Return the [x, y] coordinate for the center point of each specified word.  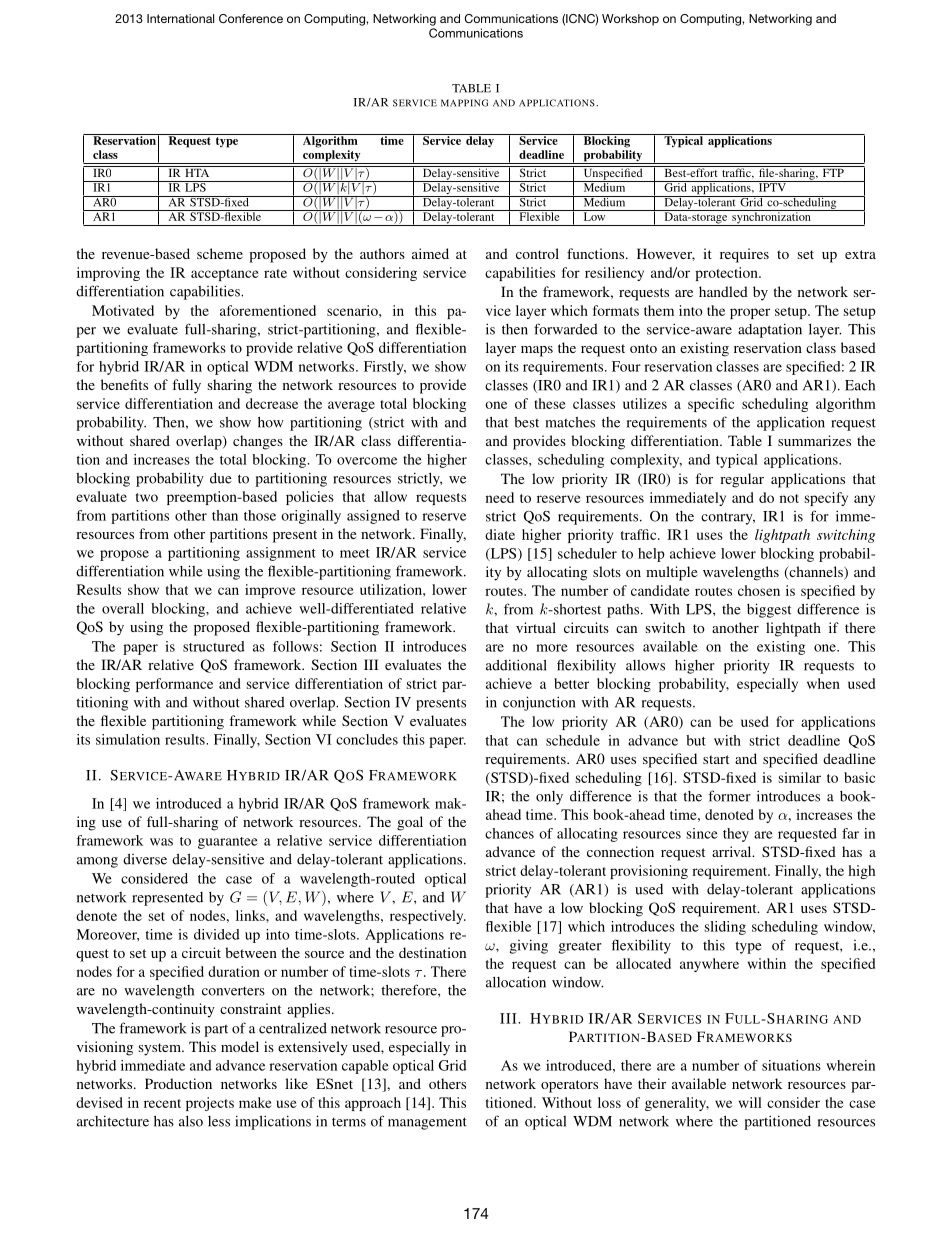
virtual [536, 627]
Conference [251, 18]
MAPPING [464, 103]
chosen [759, 590]
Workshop [630, 20]
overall [123, 608]
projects [210, 1104]
